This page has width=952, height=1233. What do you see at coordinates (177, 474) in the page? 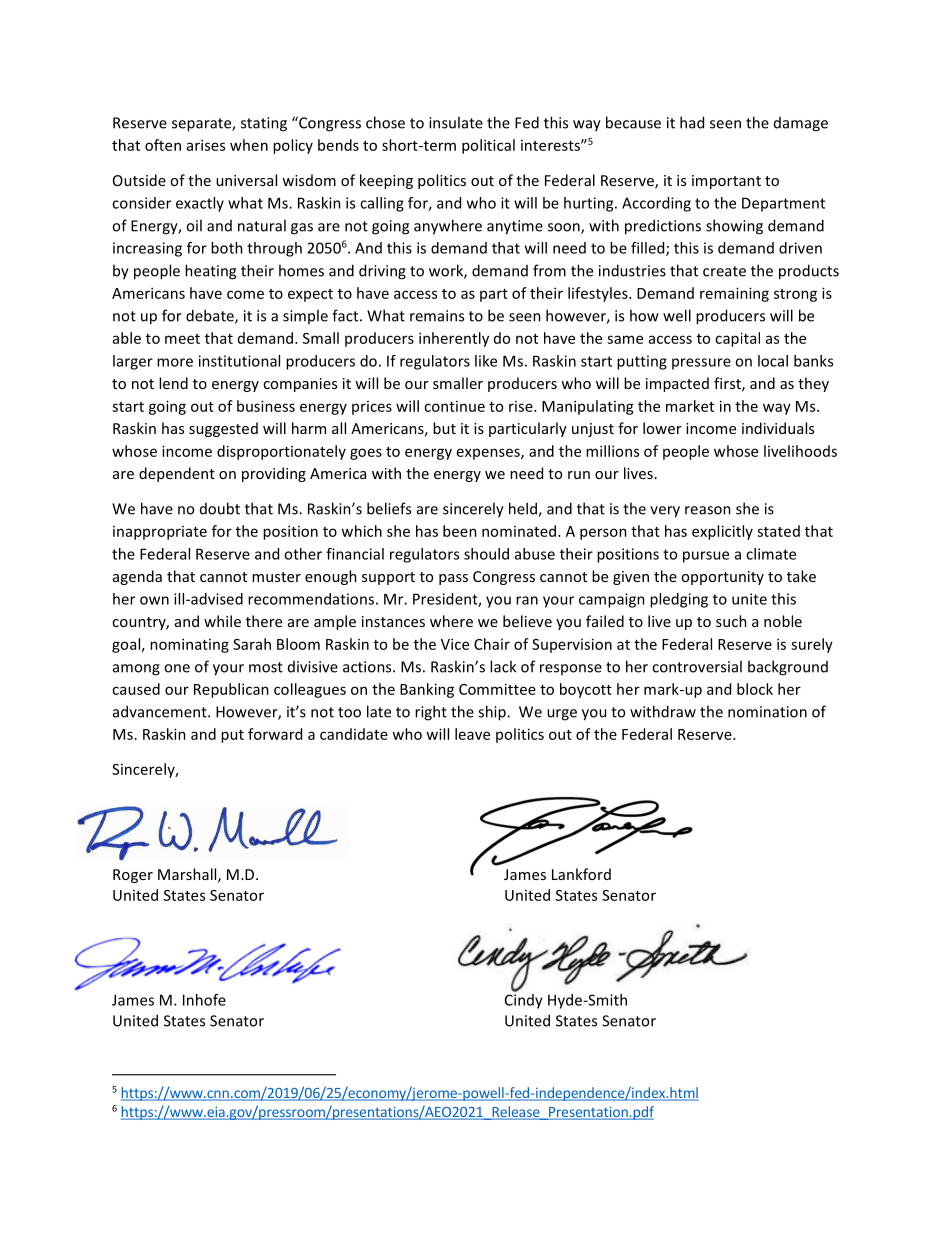
I see `dependent` at bounding box center [177, 474].
